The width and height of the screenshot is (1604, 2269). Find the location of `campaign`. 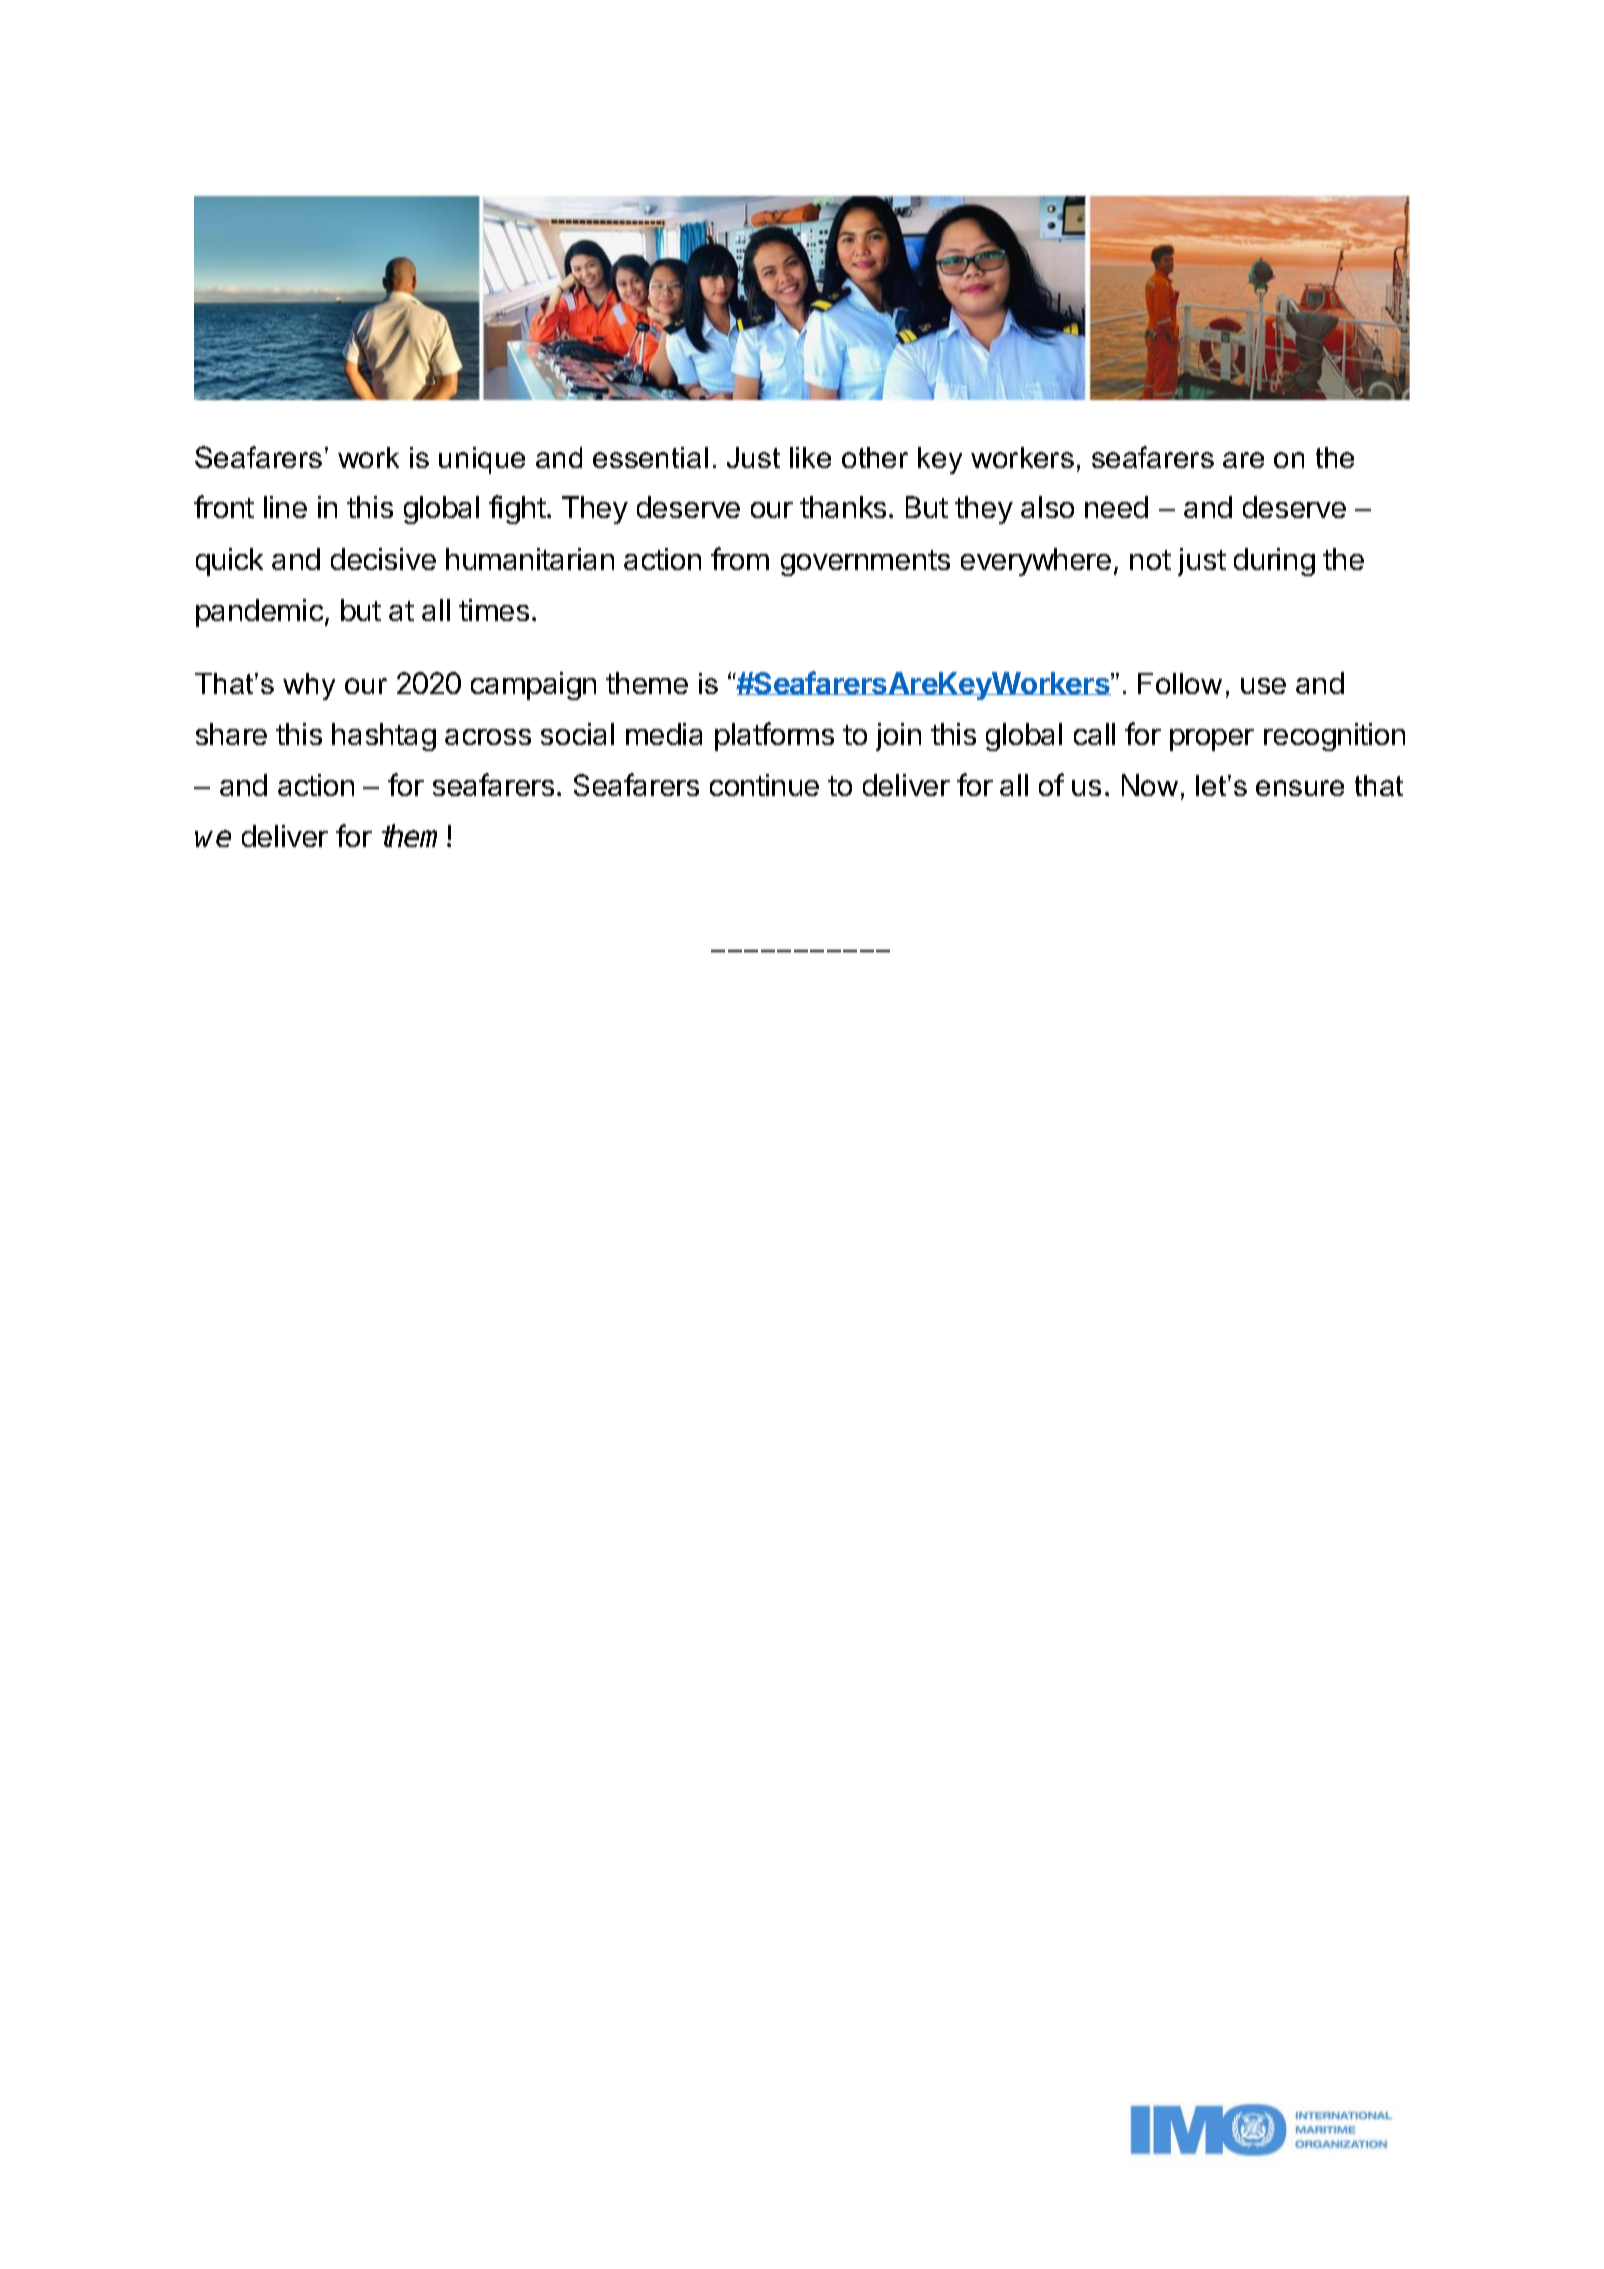

campaign is located at coordinates (533, 686).
